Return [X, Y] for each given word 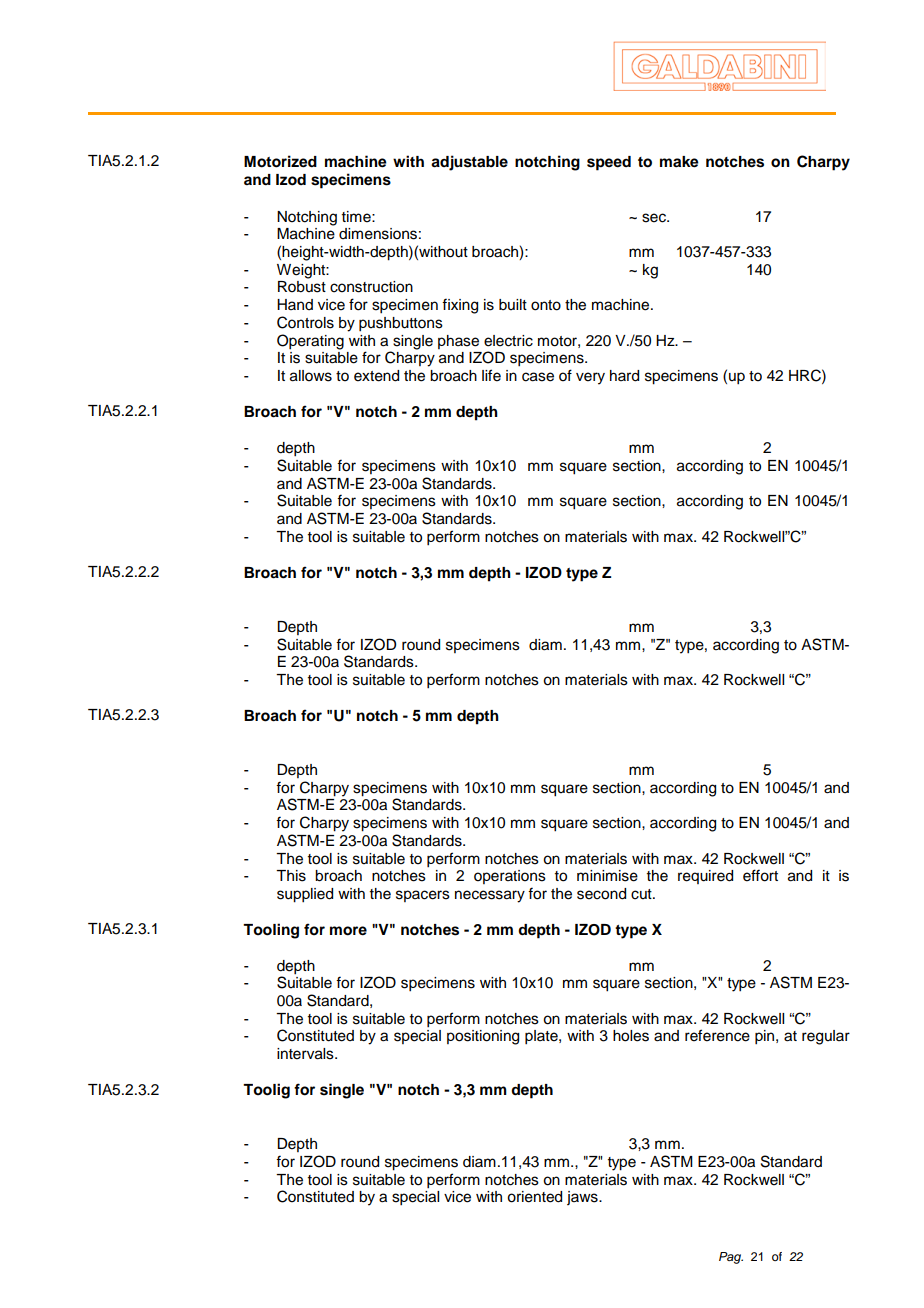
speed [609, 163]
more [348, 931]
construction [371, 287]
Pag [731, 1258]
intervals [306, 1054]
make [679, 162]
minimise [607, 876]
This [291, 876]
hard [624, 376]
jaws [583, 1198]
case [538, 377]
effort [760, 875]
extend [376, 376]
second [601, 894]
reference [717, 1035]
